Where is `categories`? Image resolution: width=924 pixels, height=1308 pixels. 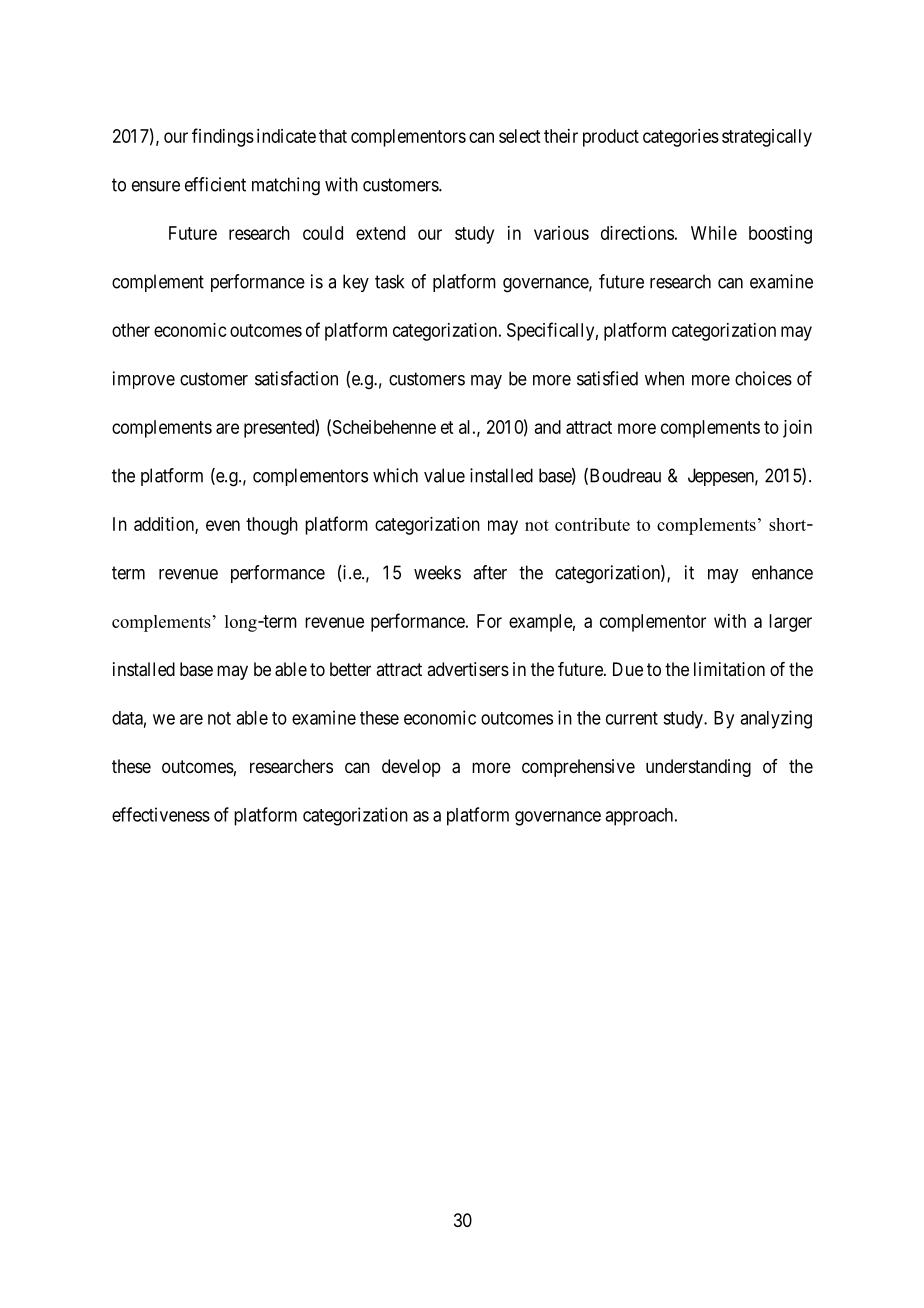 categories is located at coordinates (681, 138).
